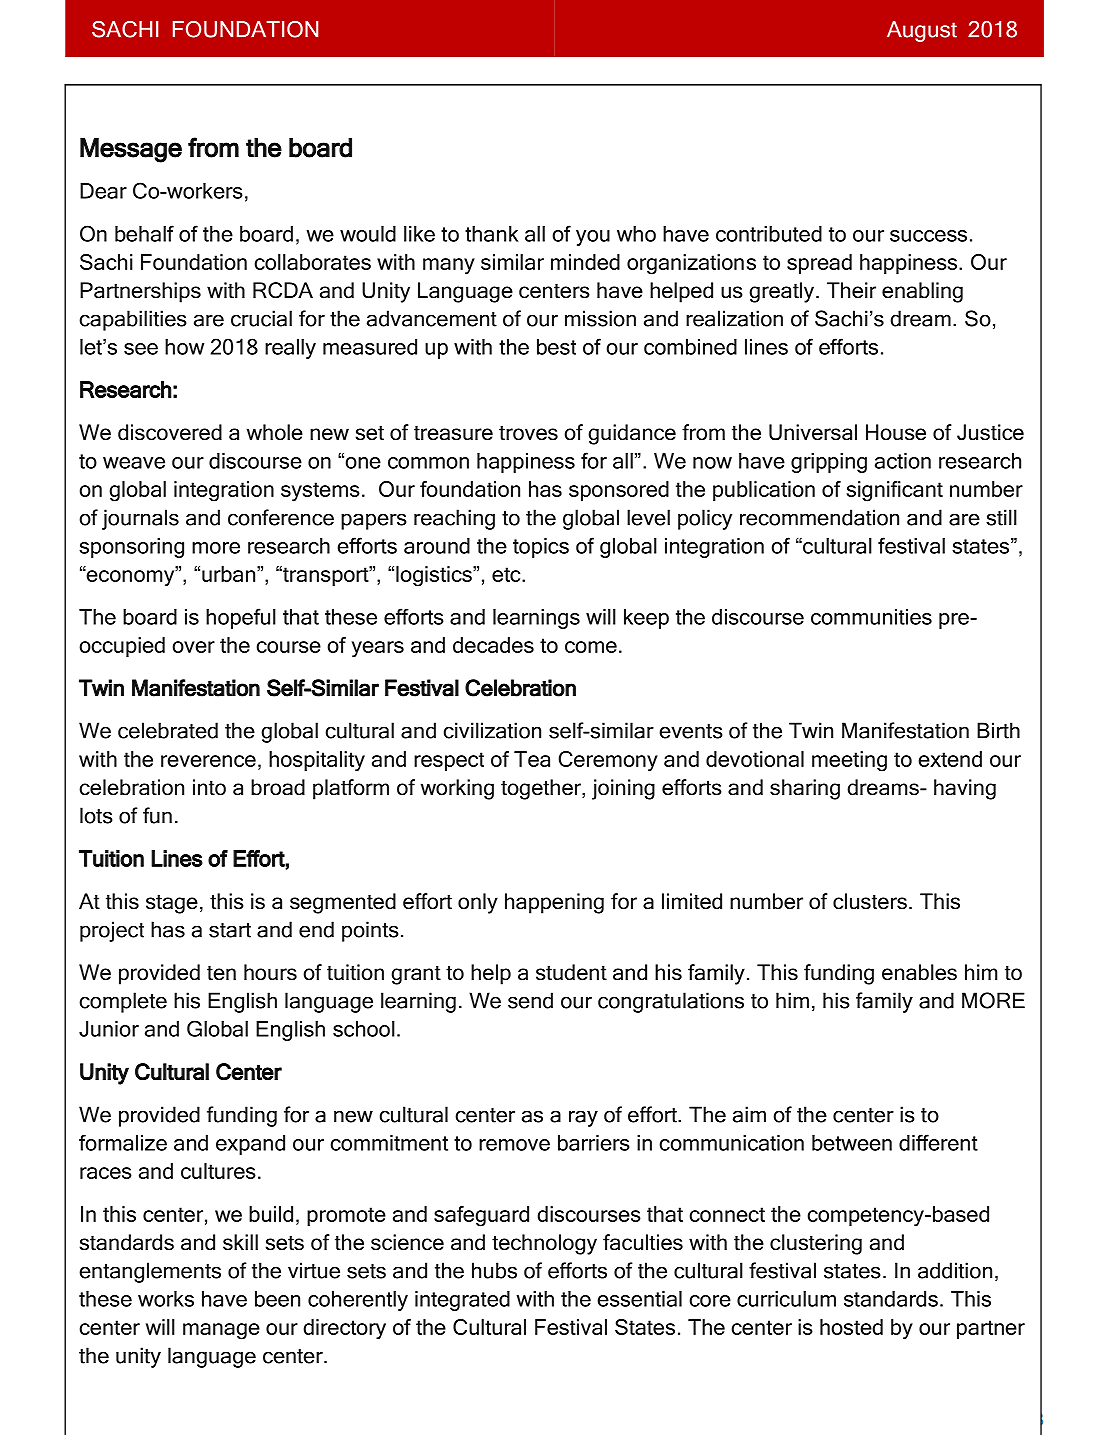  I want to click on communities, so click(871, 617).
